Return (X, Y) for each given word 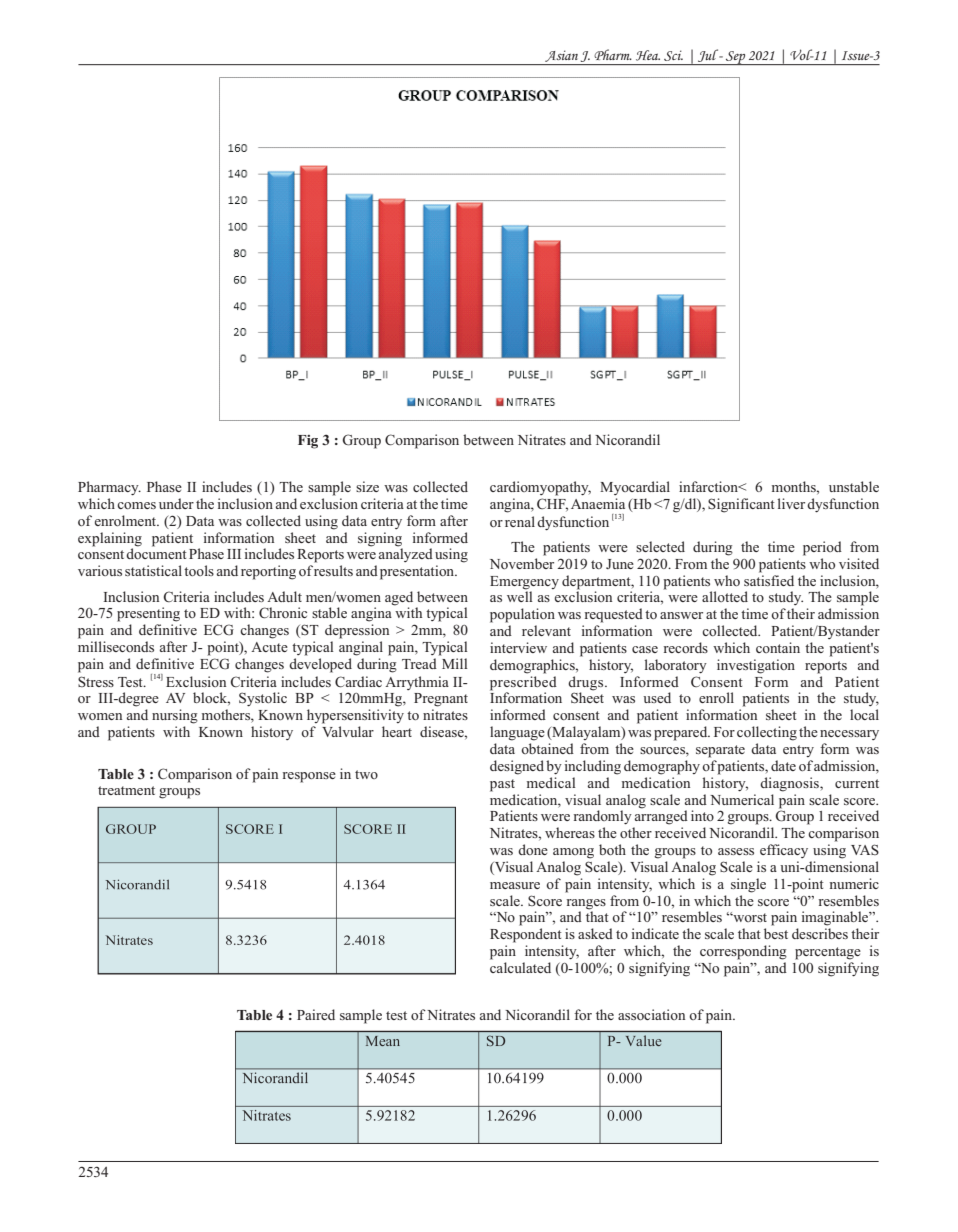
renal (520, 521)
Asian (561, 56)
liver (791, 503)
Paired (316, 1014)
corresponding (743, 952)
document (156, 552)
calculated (520, 967)
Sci (673, 55)
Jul (709, 55)
